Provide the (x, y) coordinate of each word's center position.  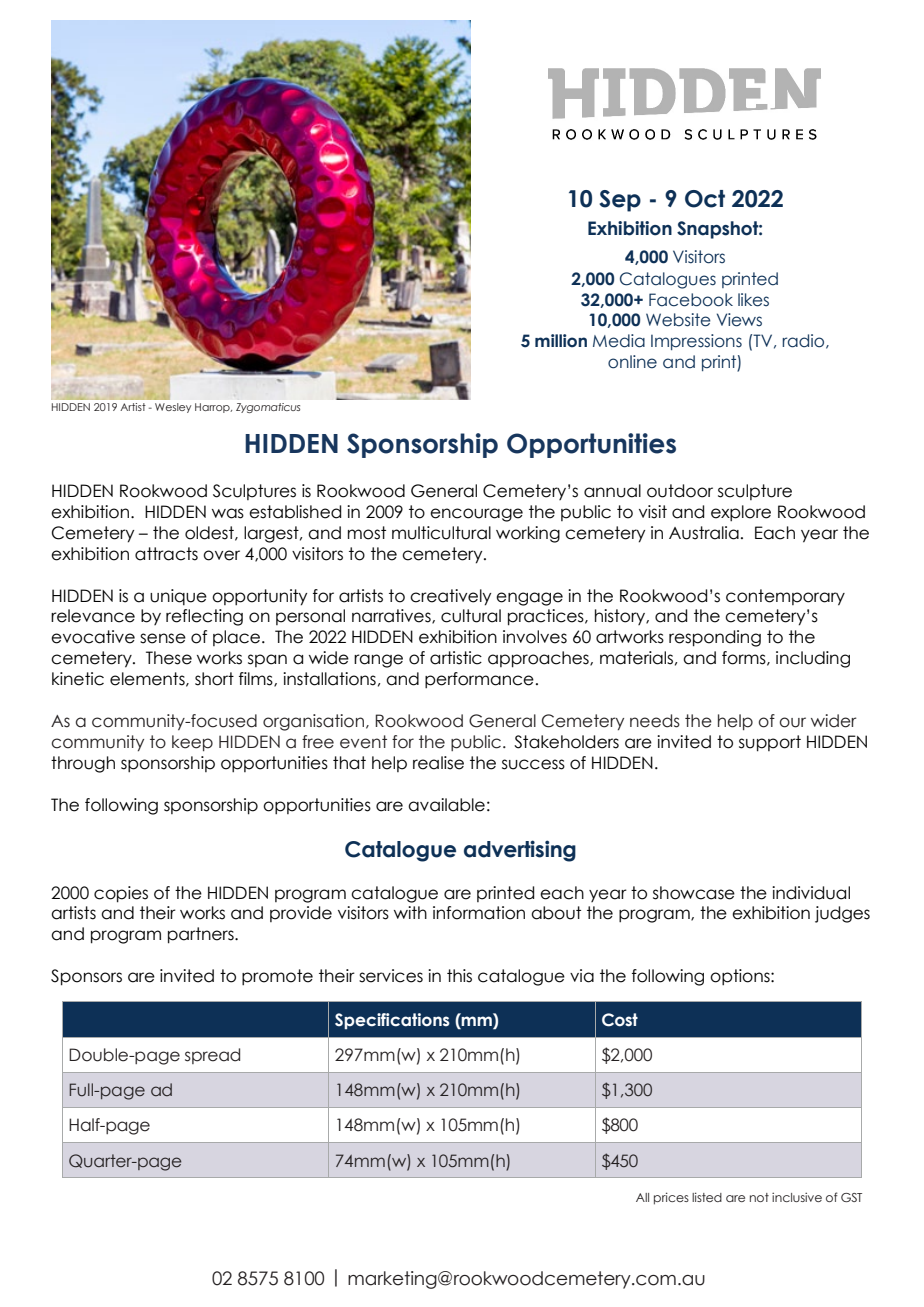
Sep (620, 201)
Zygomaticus (268, 408)
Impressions (696, 342)
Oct (705, 199)
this (459, 976)
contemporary (785, 597)
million (561, 341)
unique (178, 597)
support (770, 743)
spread (212, 1056)
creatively (450, 597)
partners (202, 935)
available (446, 805)
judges (842, 914)
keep (192, 743)
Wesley (173, 408)
